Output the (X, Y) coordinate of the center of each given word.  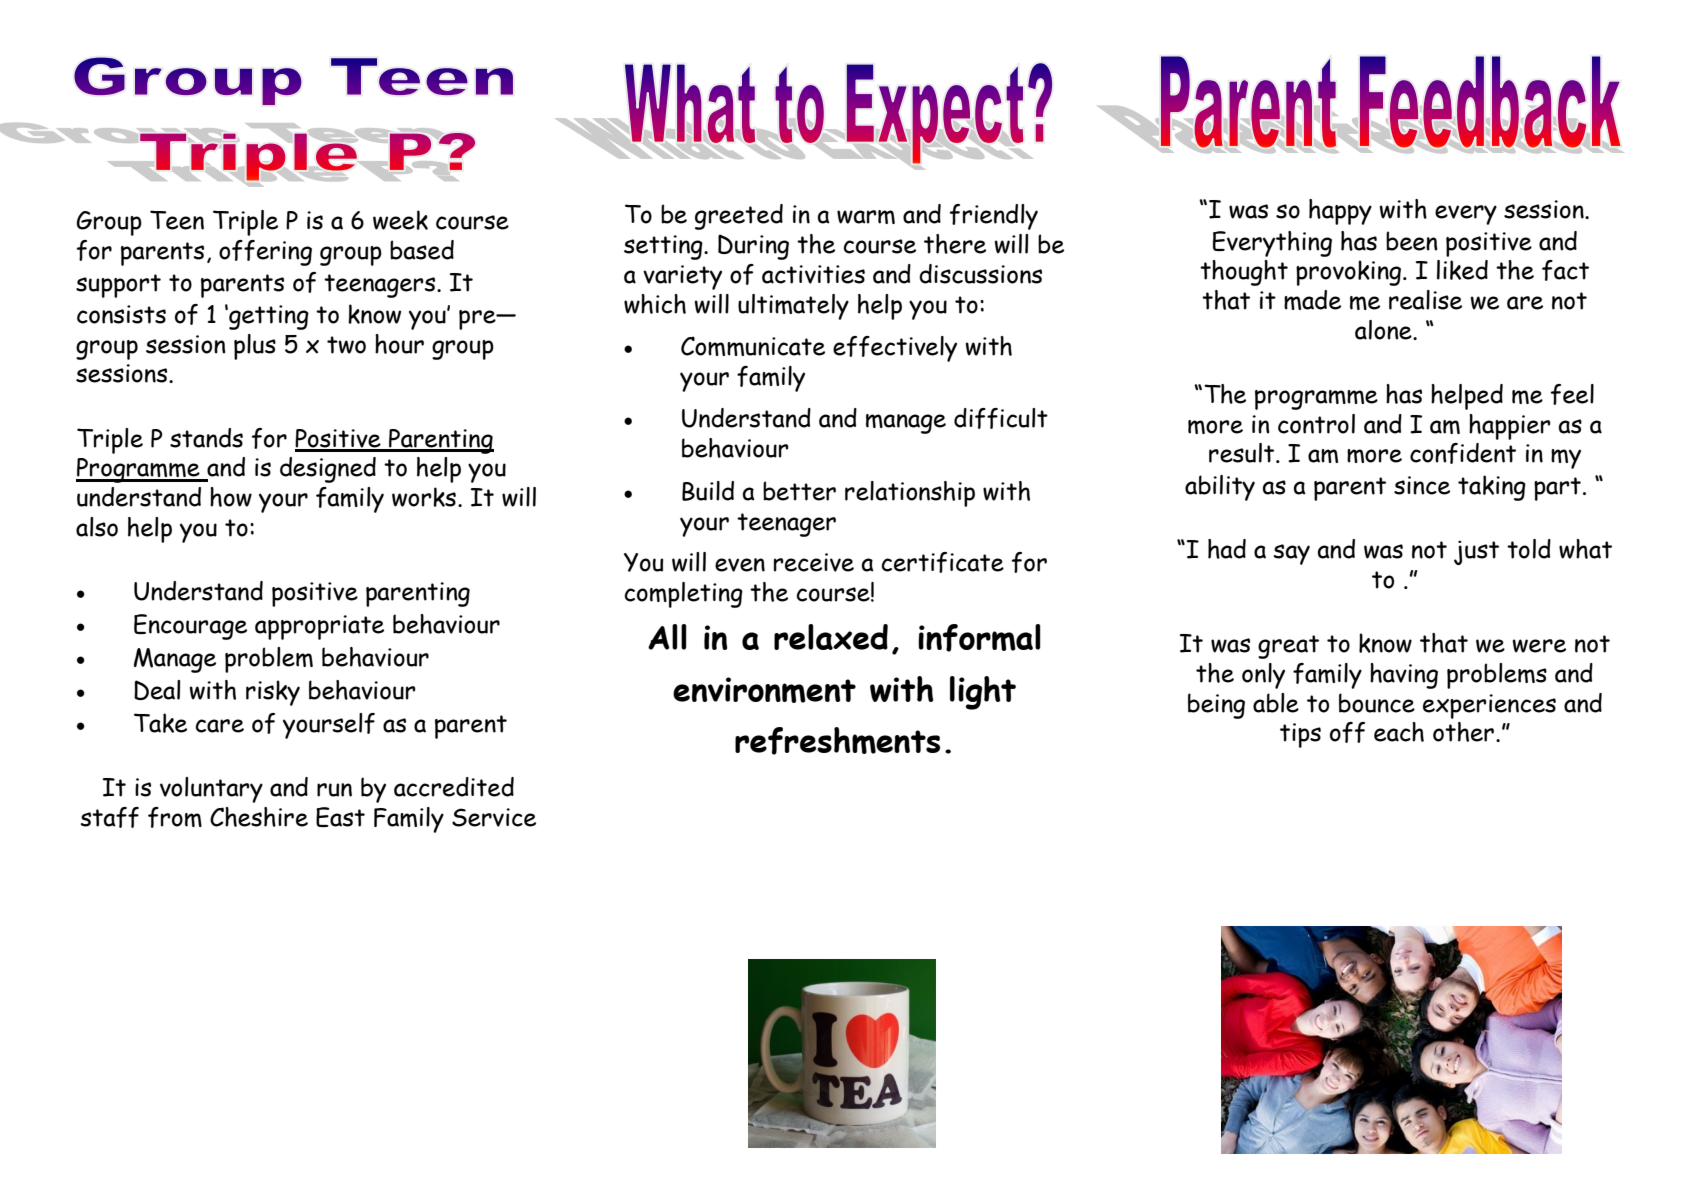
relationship (910, 494)
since (1422, 485)
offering (265, 253)
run (334, 790)
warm (866, 217)
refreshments (837, 741)
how (231, 497)
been (1412, 241)
